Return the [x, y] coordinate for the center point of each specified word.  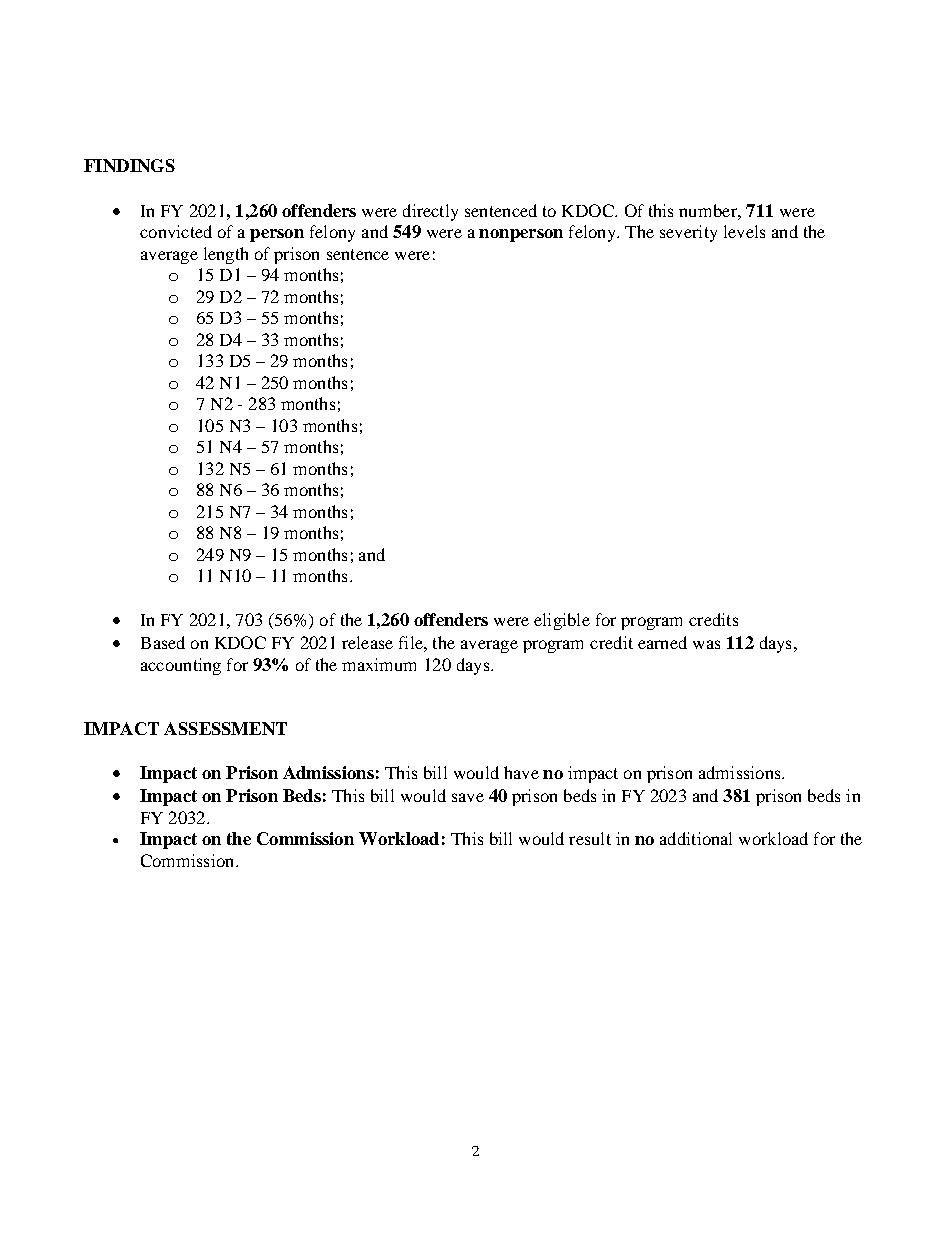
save [468, 797]
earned [662, 642]
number [709, 210]
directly [430, 212]
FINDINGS [129, 165]
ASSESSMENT [225, 728]
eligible [562, 621]
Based [163, 642]
